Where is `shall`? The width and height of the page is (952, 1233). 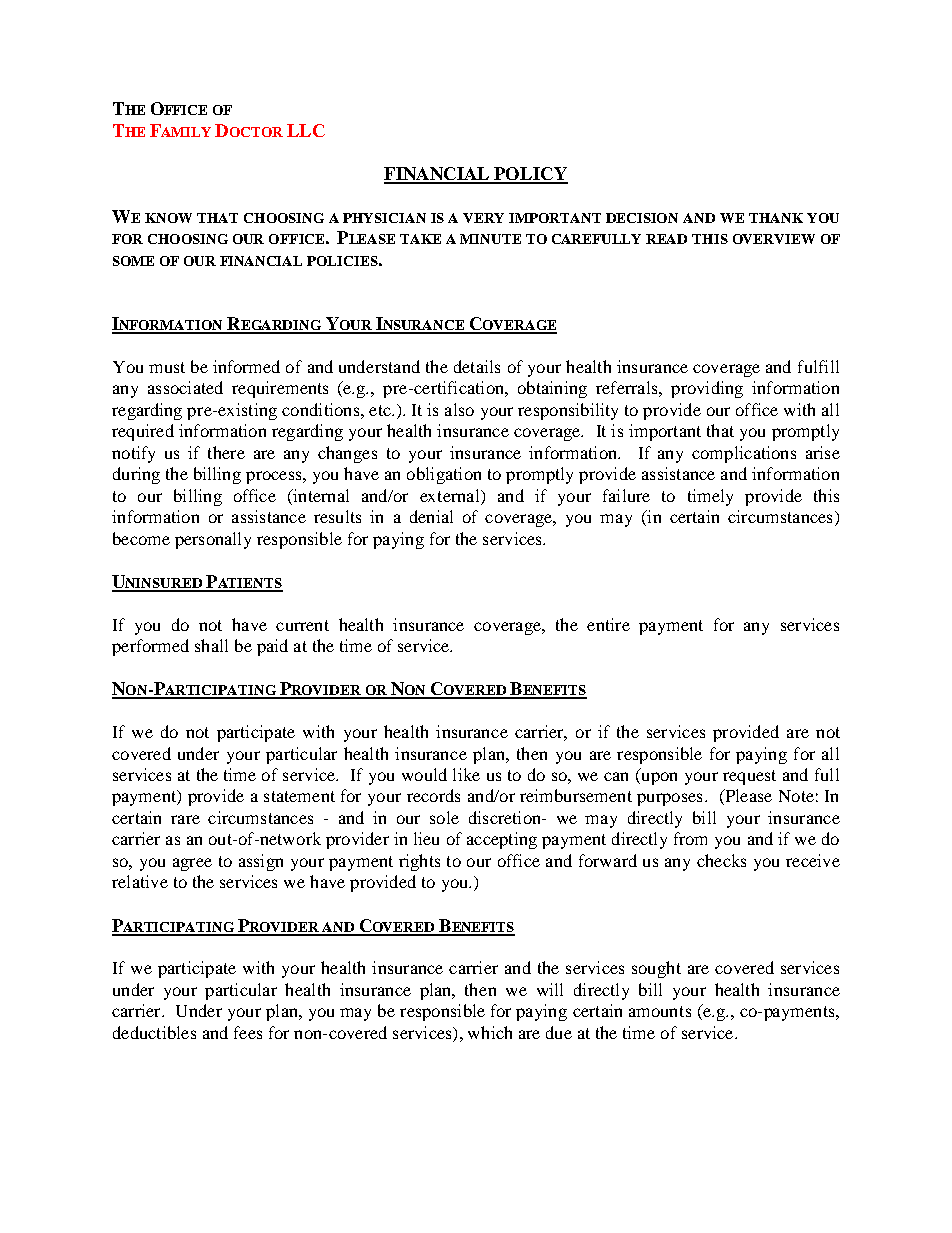 shall is located at coordinates (211, 645).
